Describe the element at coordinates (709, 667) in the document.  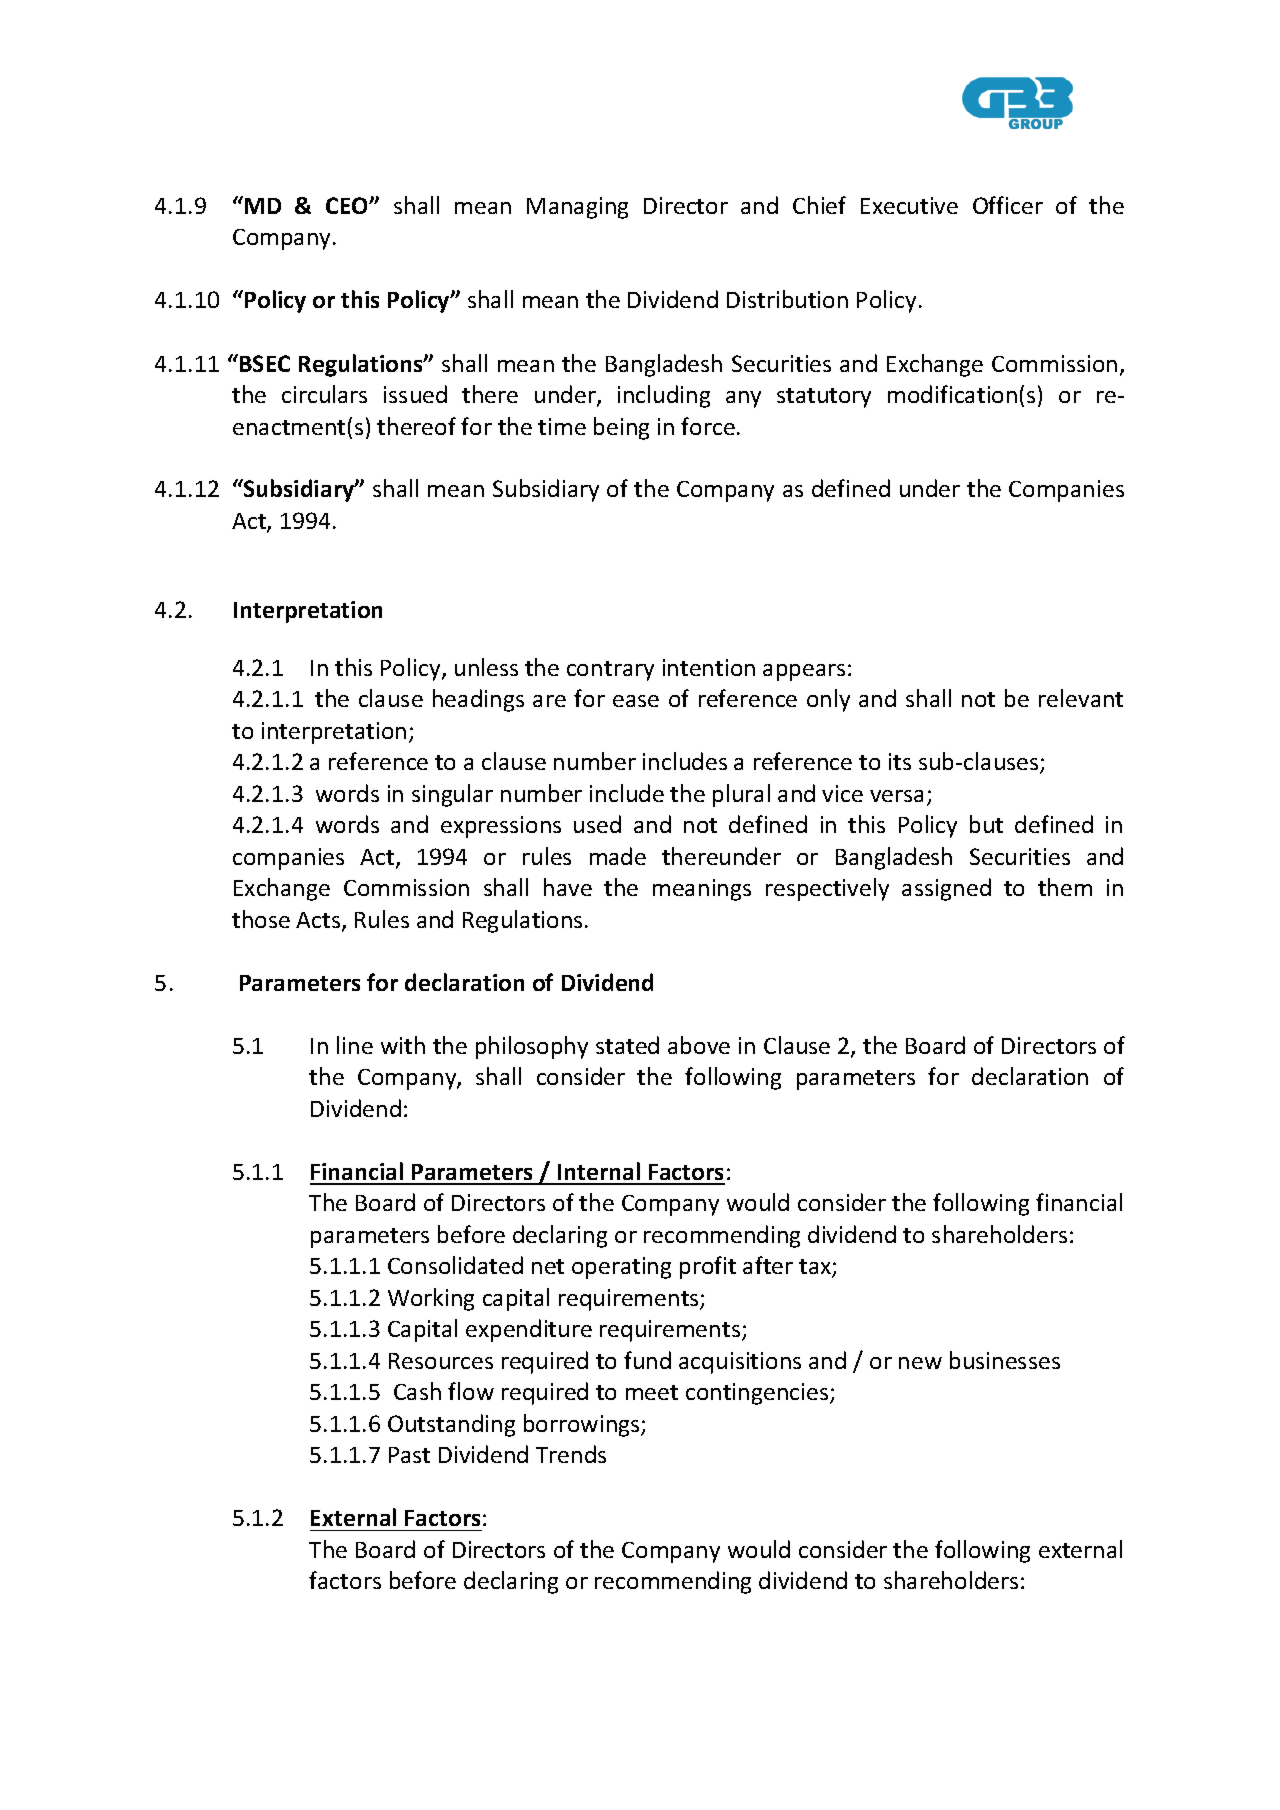
I see `intention` at that location.
